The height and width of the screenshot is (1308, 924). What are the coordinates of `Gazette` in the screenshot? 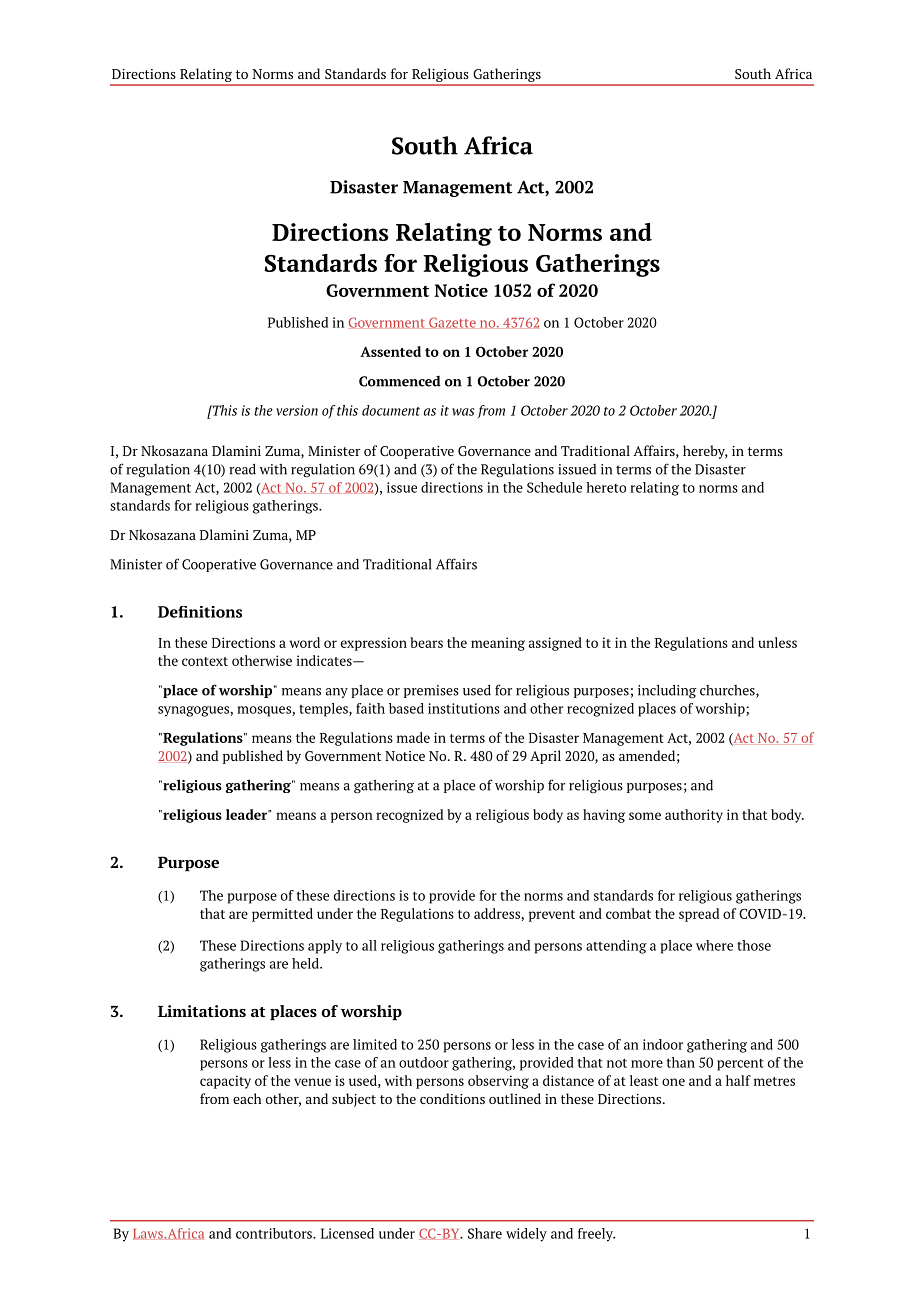 It's located at (452, 323).
